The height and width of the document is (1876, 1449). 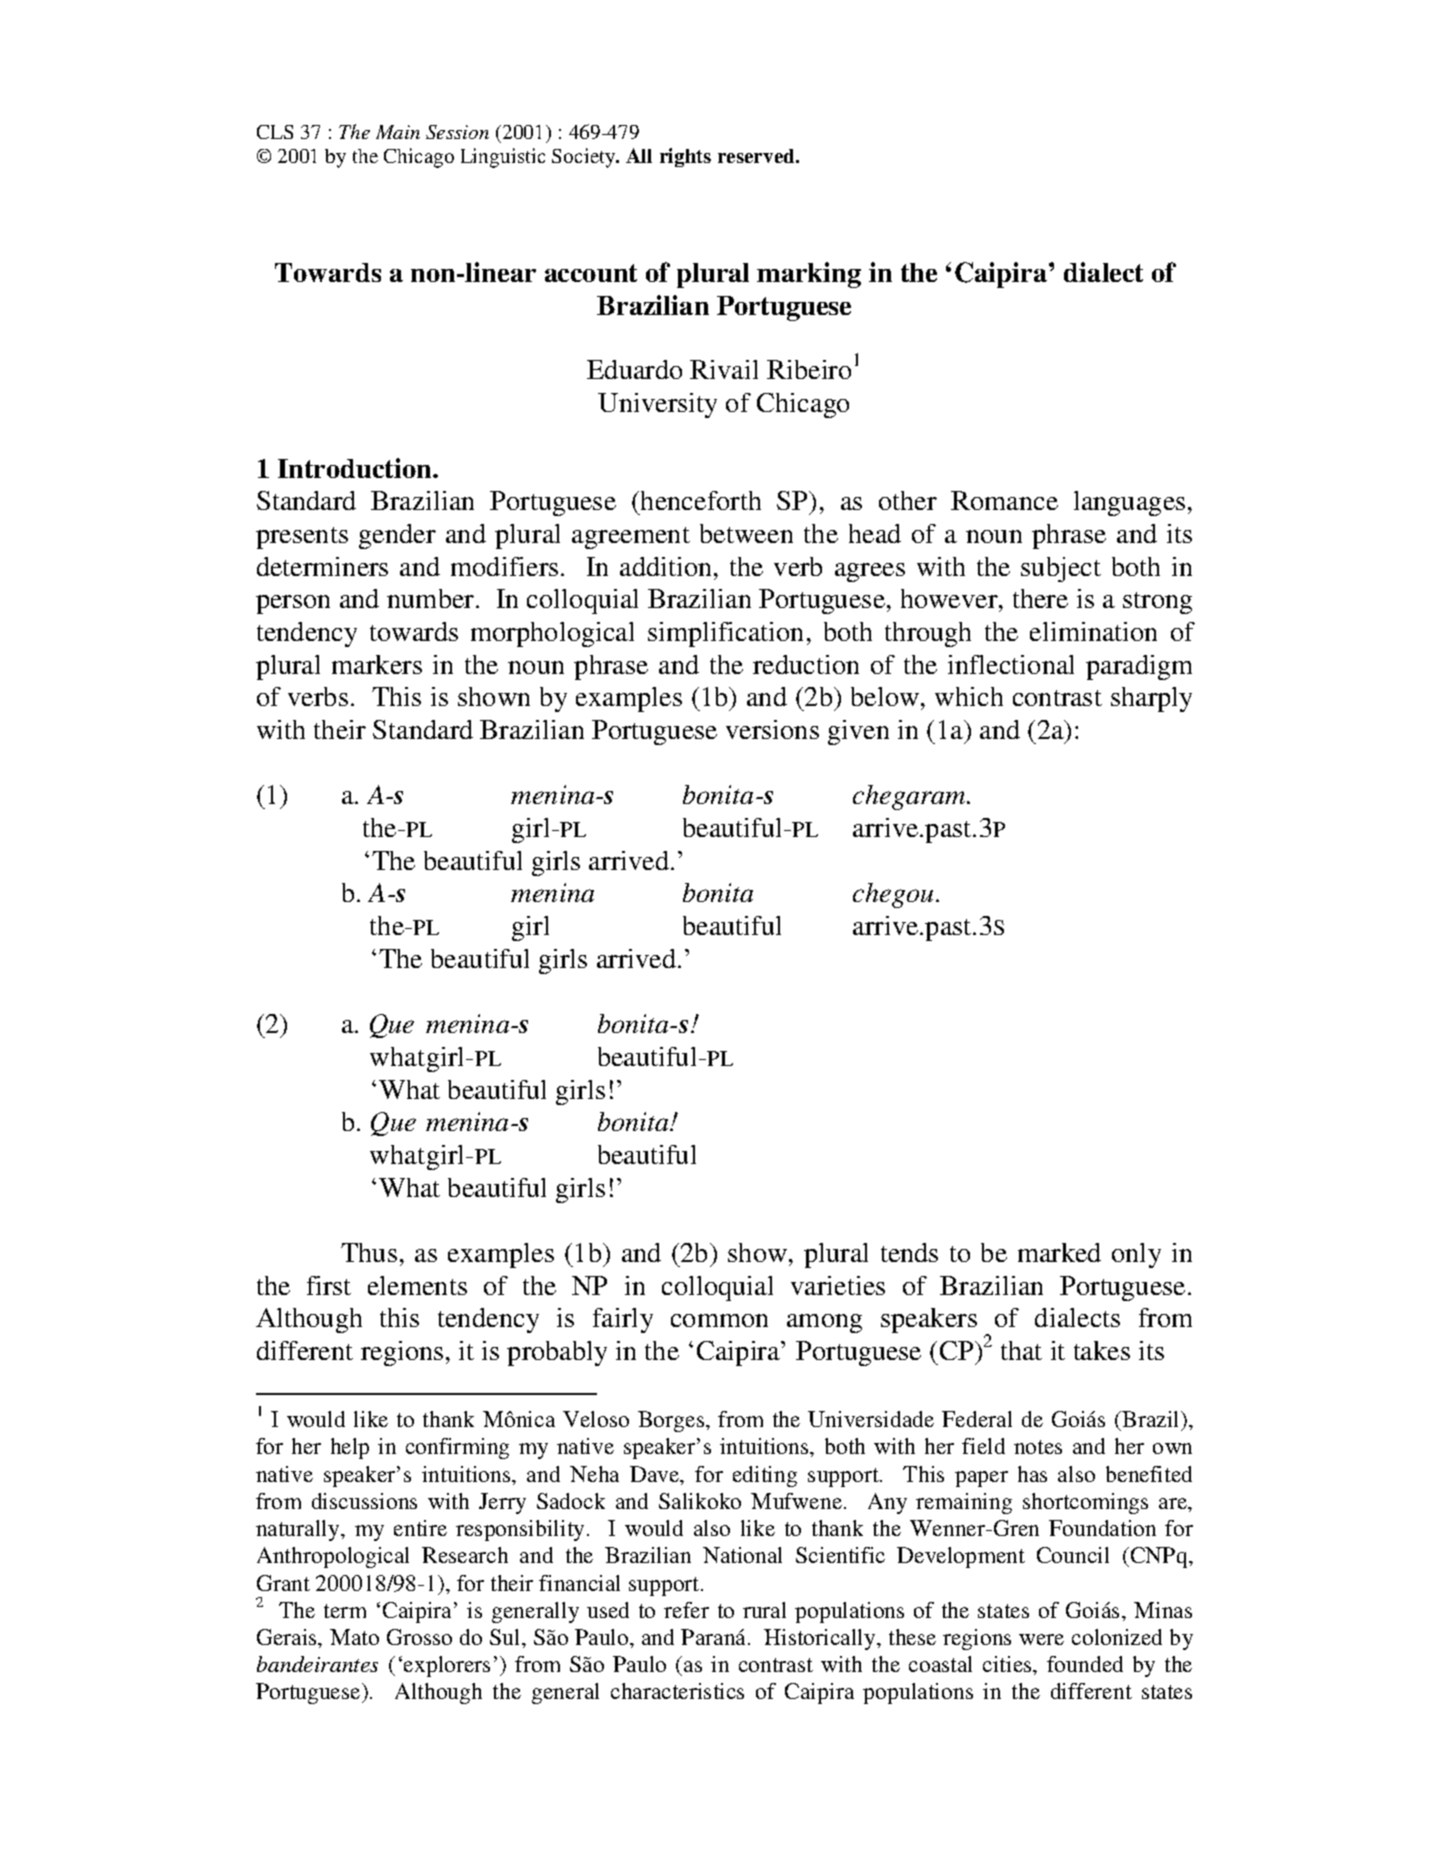 What do you see at coordinates (369, 1252) in the document?
I see `Thus` at bounding box center [369, 1252].
